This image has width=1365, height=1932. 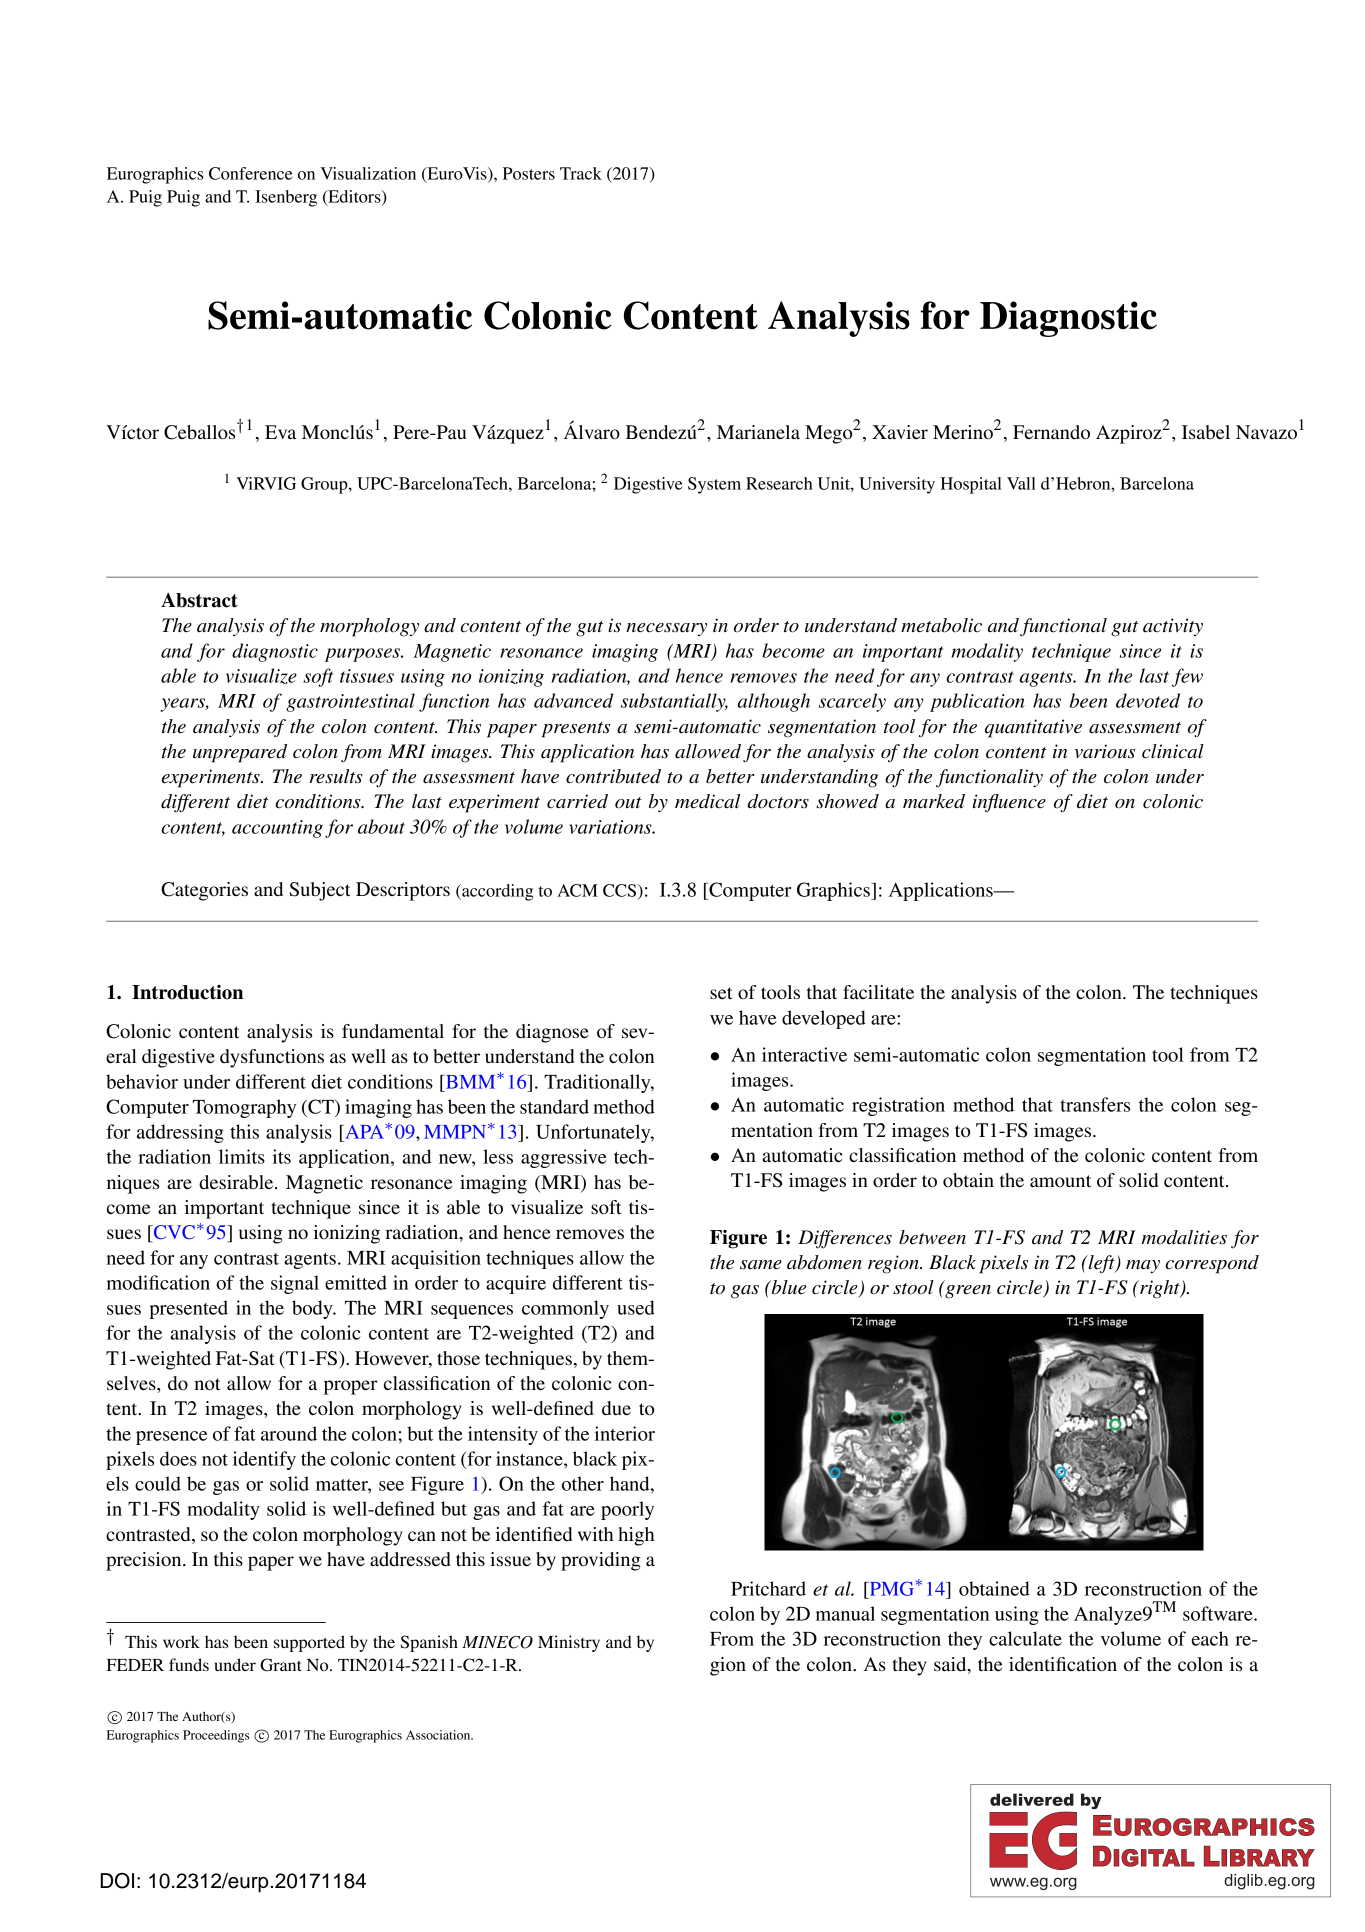 I want to click on Abstract, so click(x=199, y=600).
